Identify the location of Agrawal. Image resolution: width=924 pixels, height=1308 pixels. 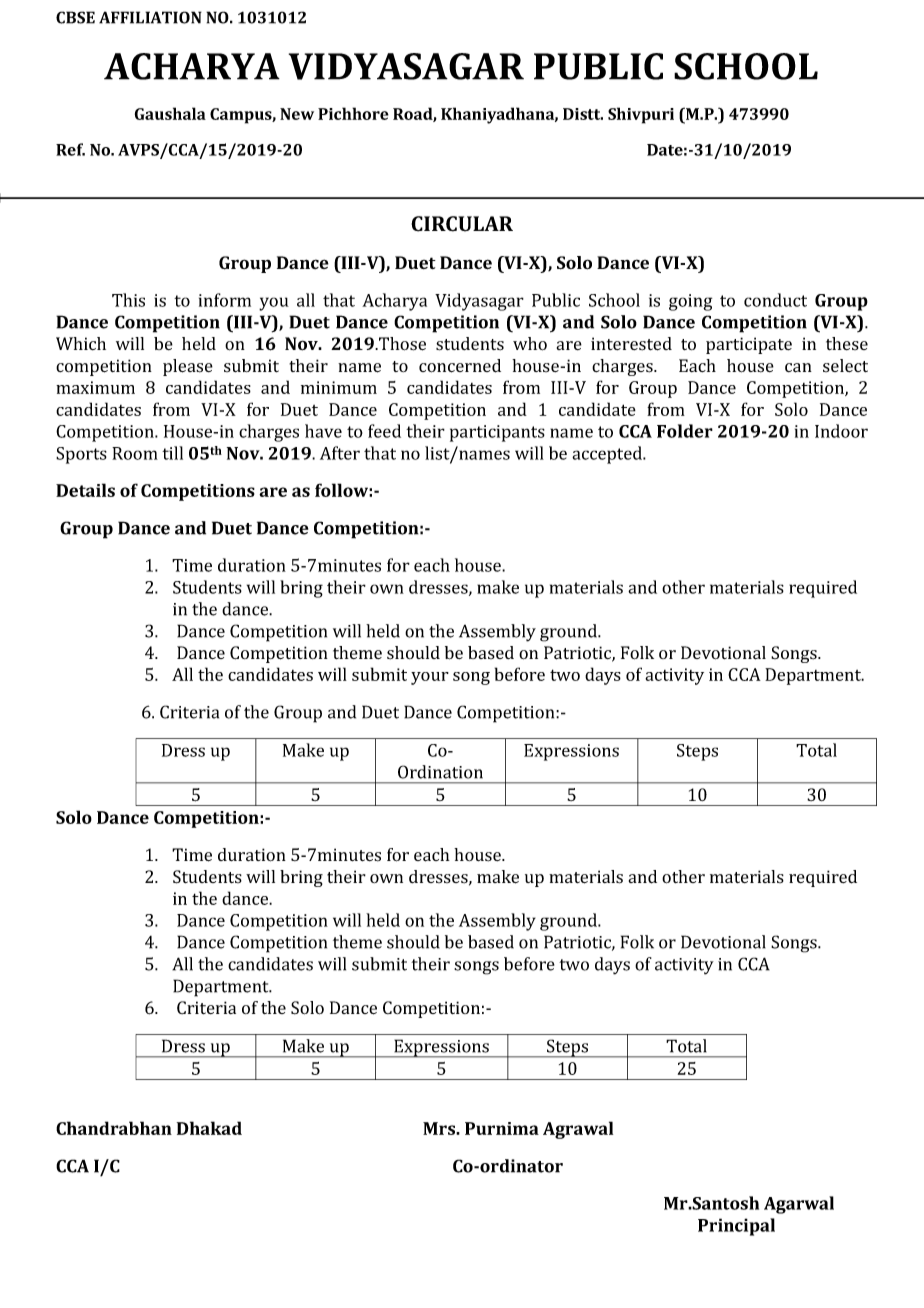
(578, 1130).
